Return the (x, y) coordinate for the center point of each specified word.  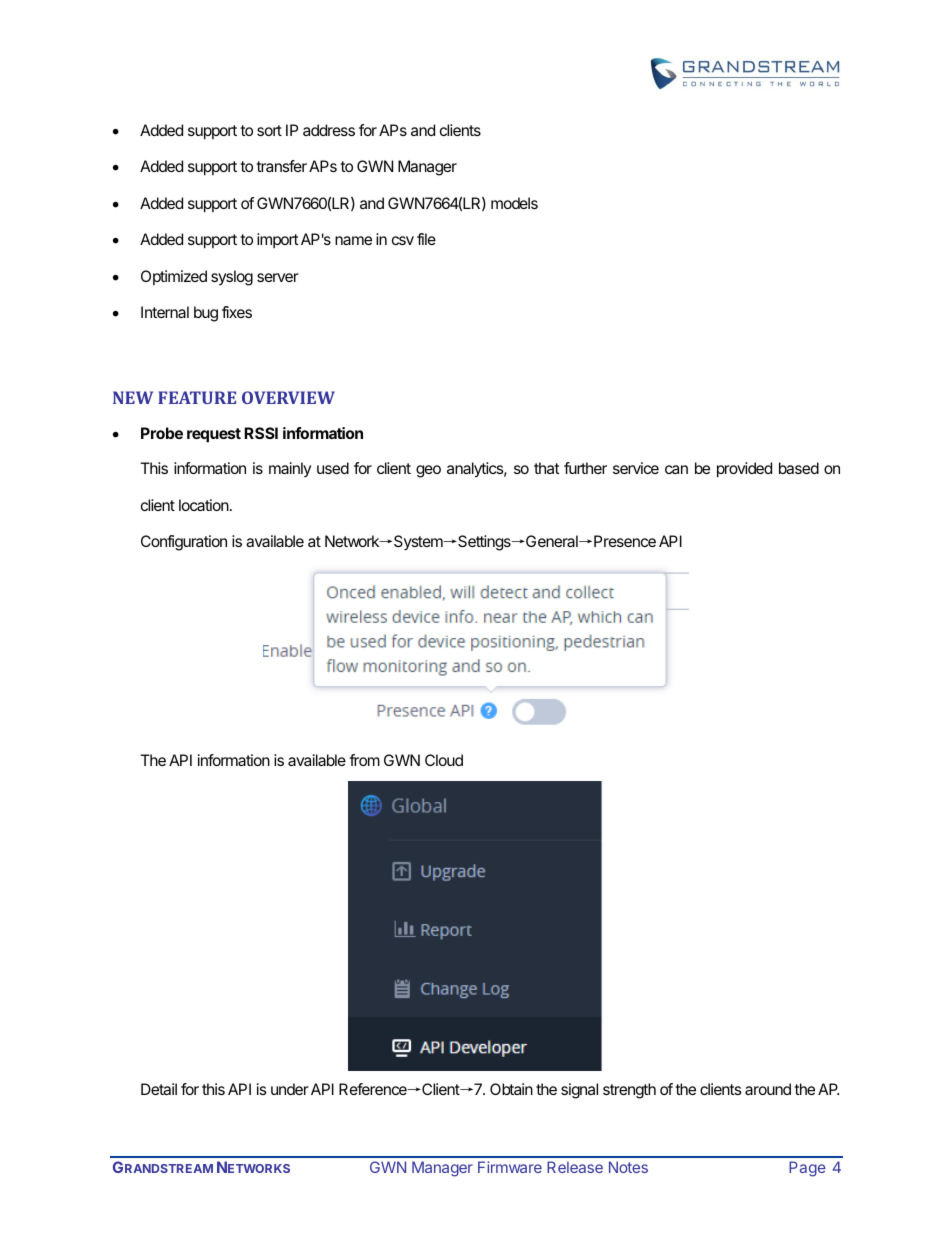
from (364, 760)
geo (428, 471)
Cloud (444, 760)
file (426, 239)
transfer (281, 166)
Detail (159, 1089)
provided (744, 470)
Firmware (510, 1167)
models (514, 203)
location (204, 505)
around (768, 1089)
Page (807, 1169)
